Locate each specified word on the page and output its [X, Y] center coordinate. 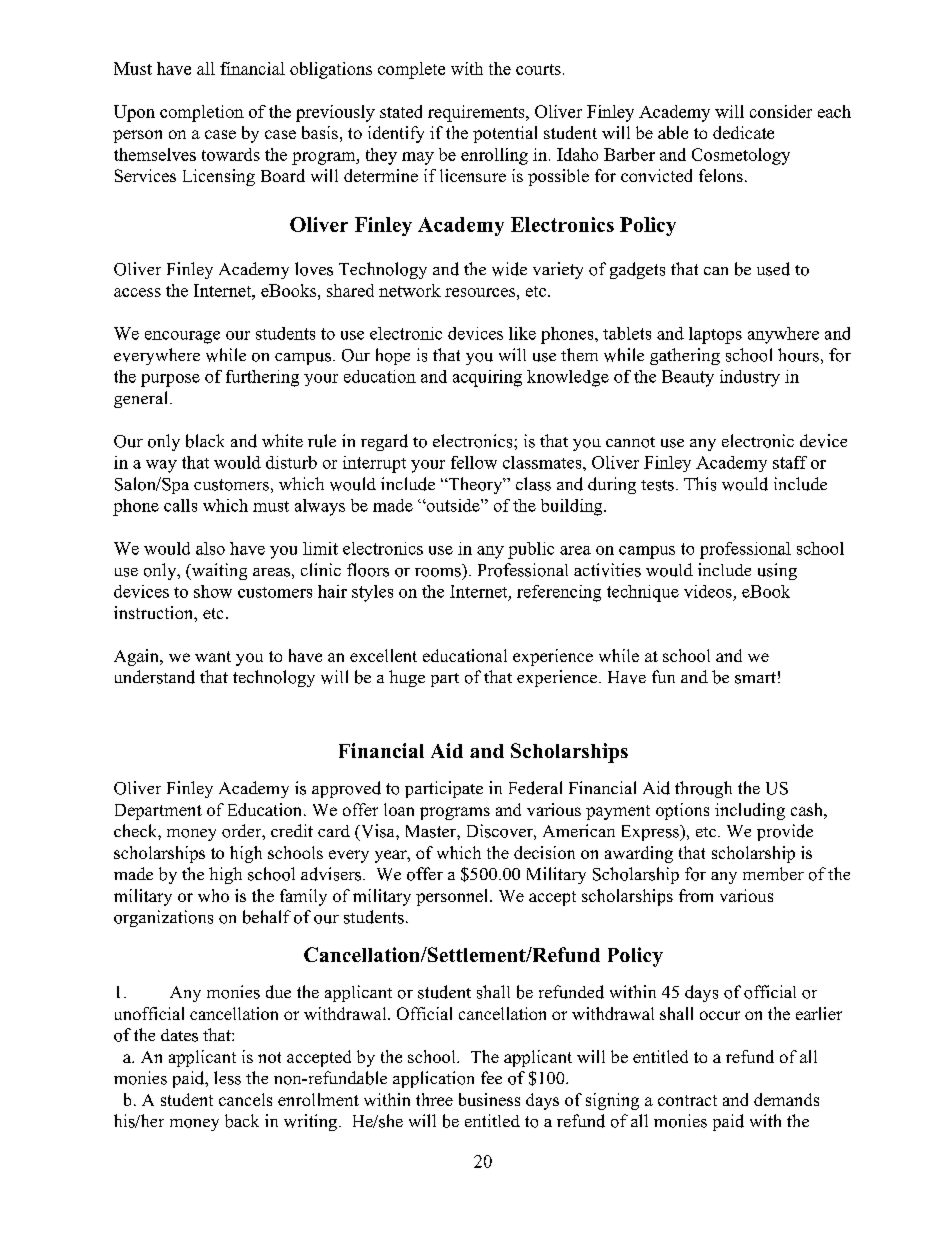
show [213, 591]
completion [202, 113]
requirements [477, 113]
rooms [438, 572]
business [489, 1099]
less [227, 1078]
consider [781, 111]
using [777, 571]
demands [786, 1099]
